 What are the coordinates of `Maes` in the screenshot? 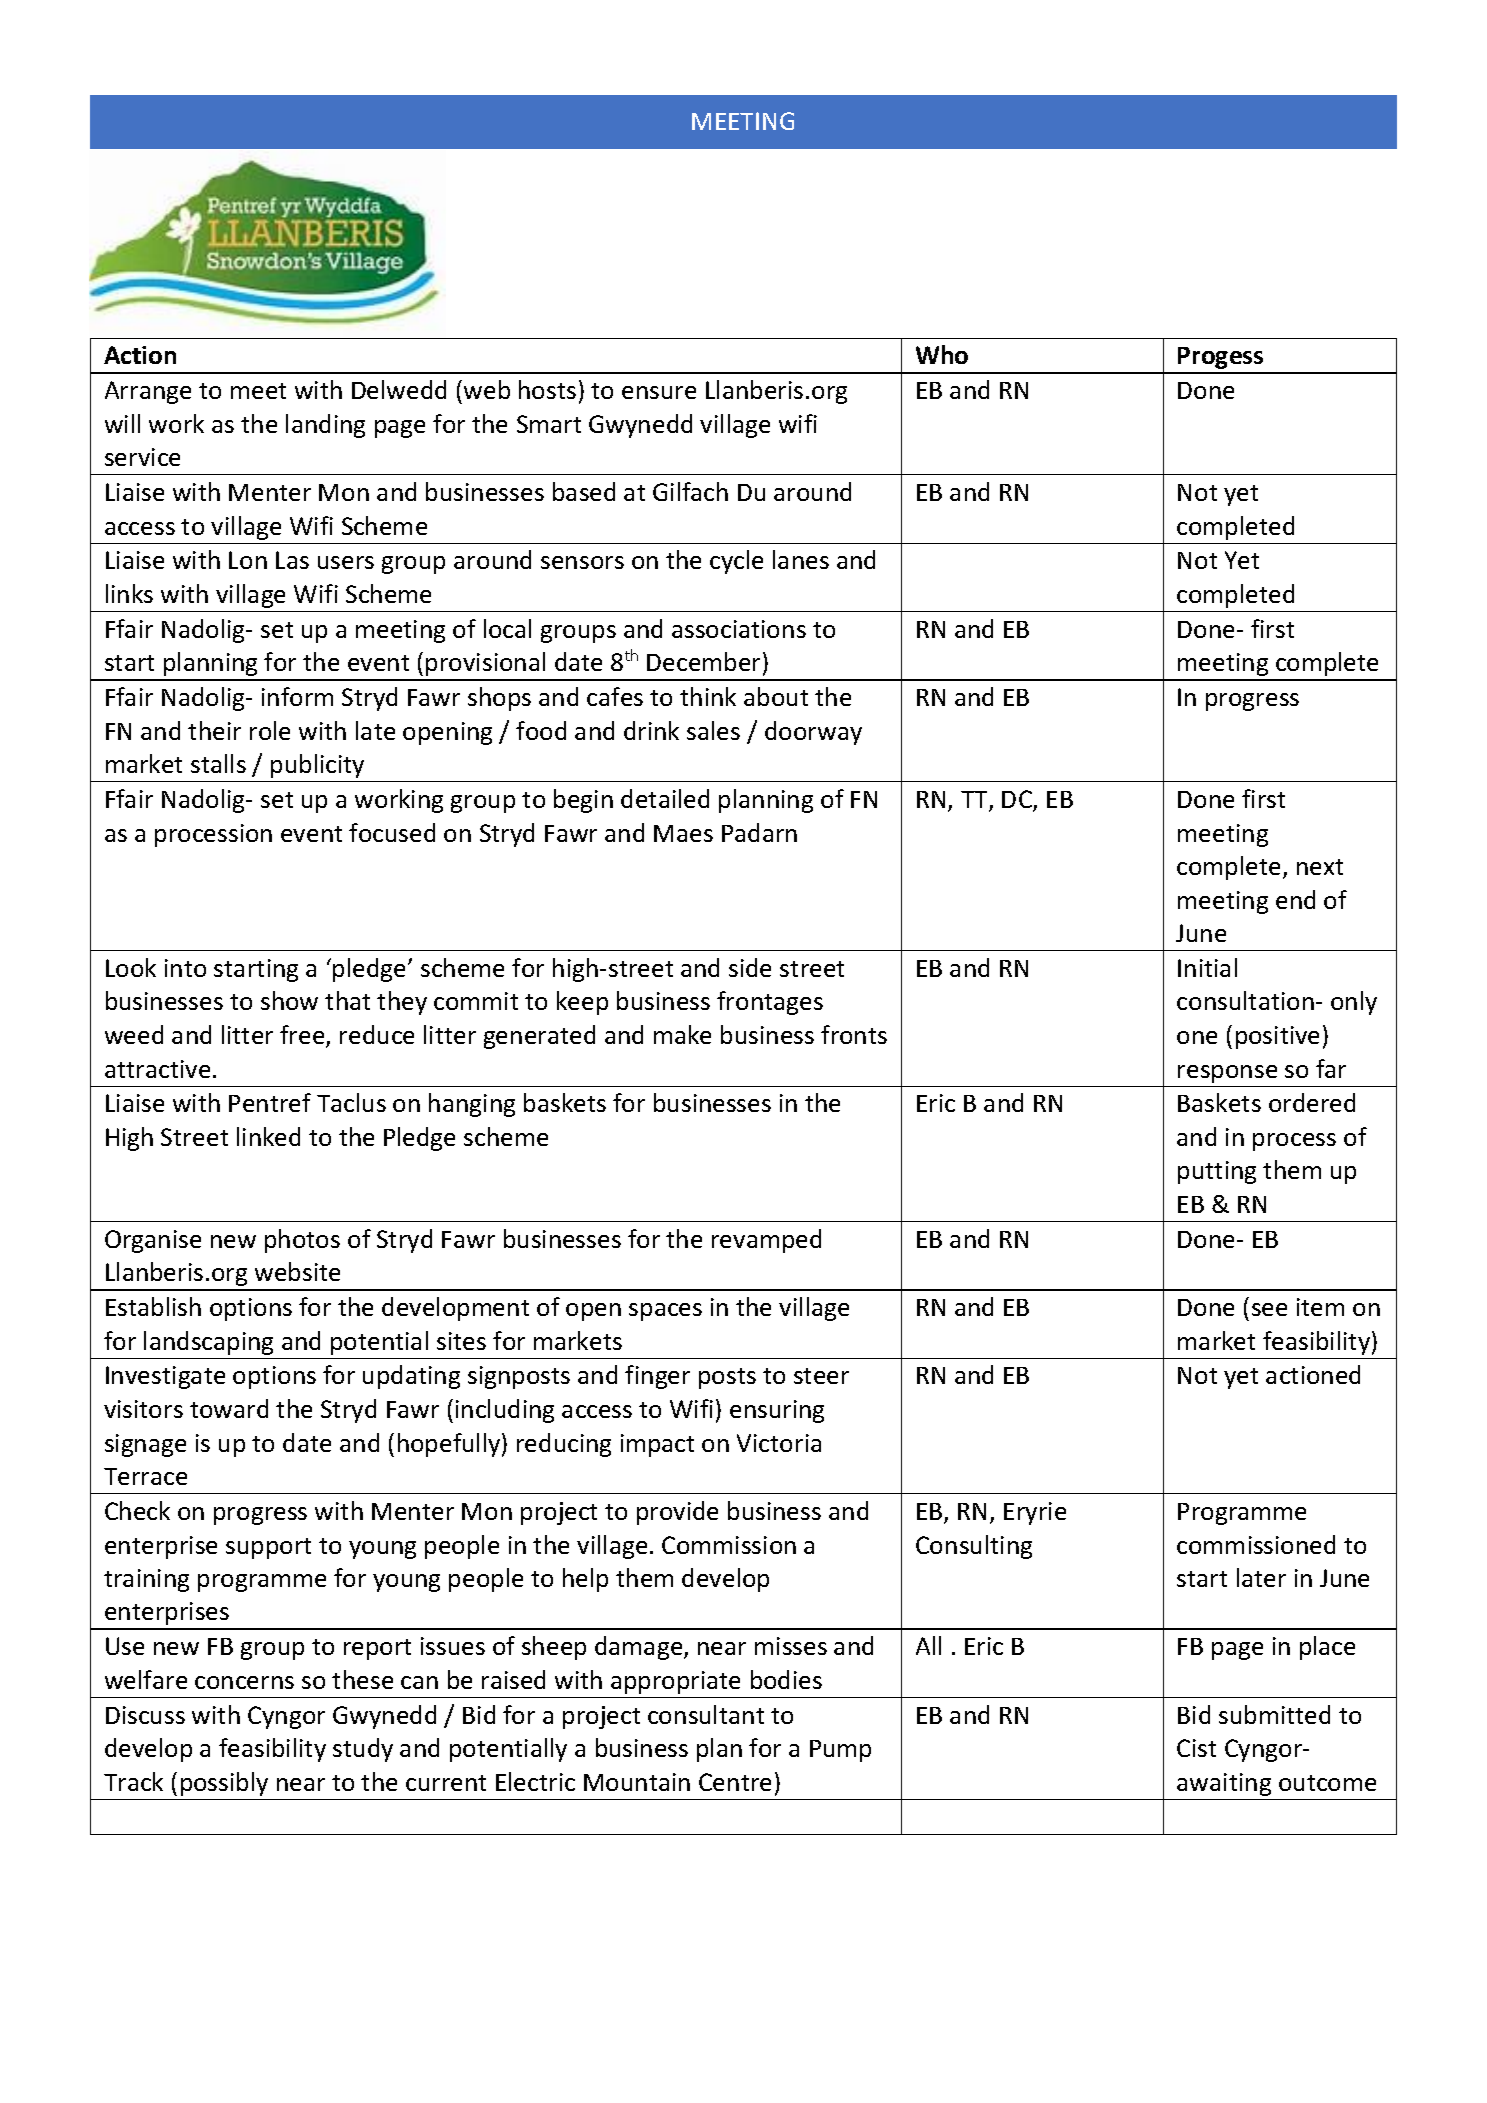 It's located at (683, 833).
